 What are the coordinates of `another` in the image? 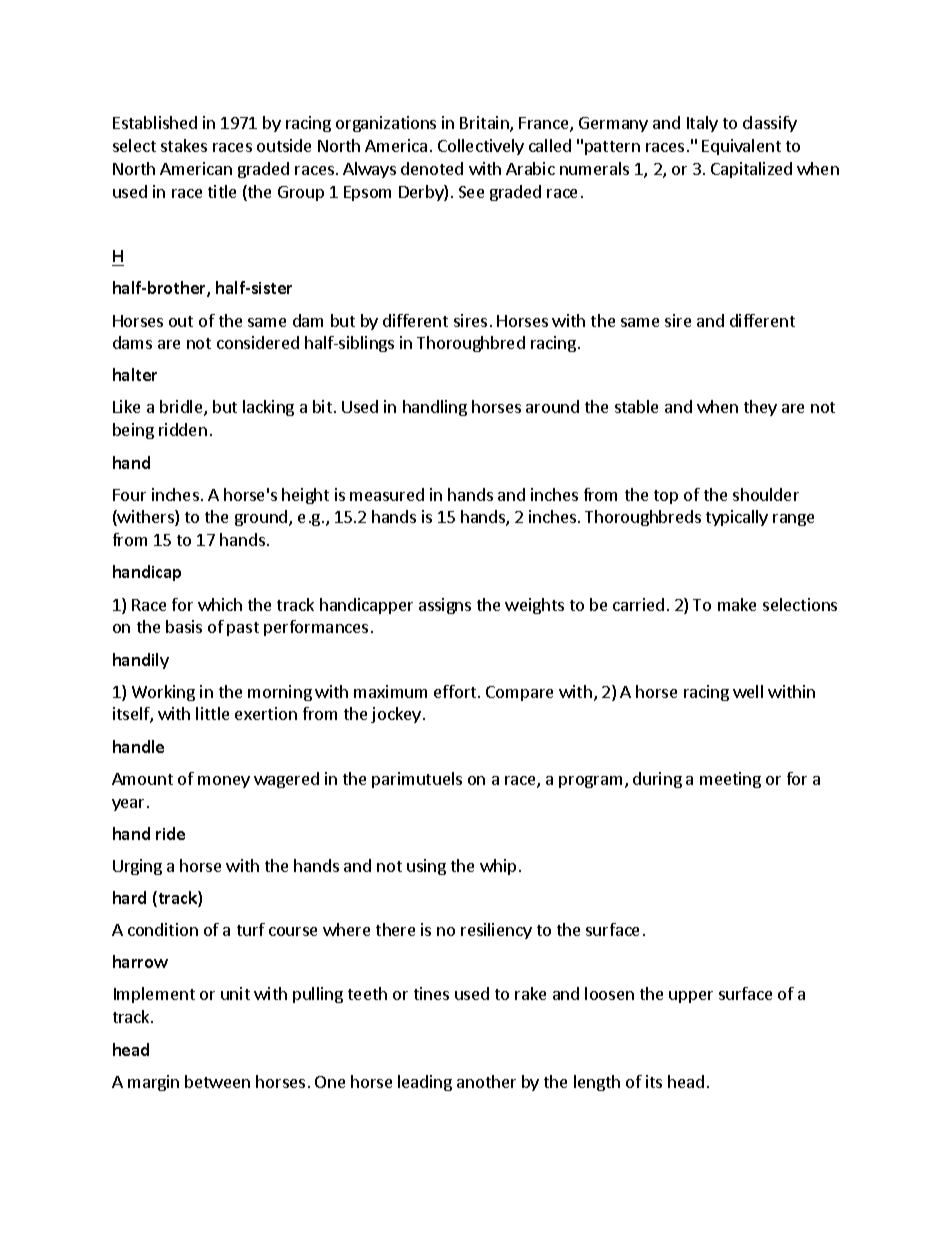 It's located at (486, 1081).
